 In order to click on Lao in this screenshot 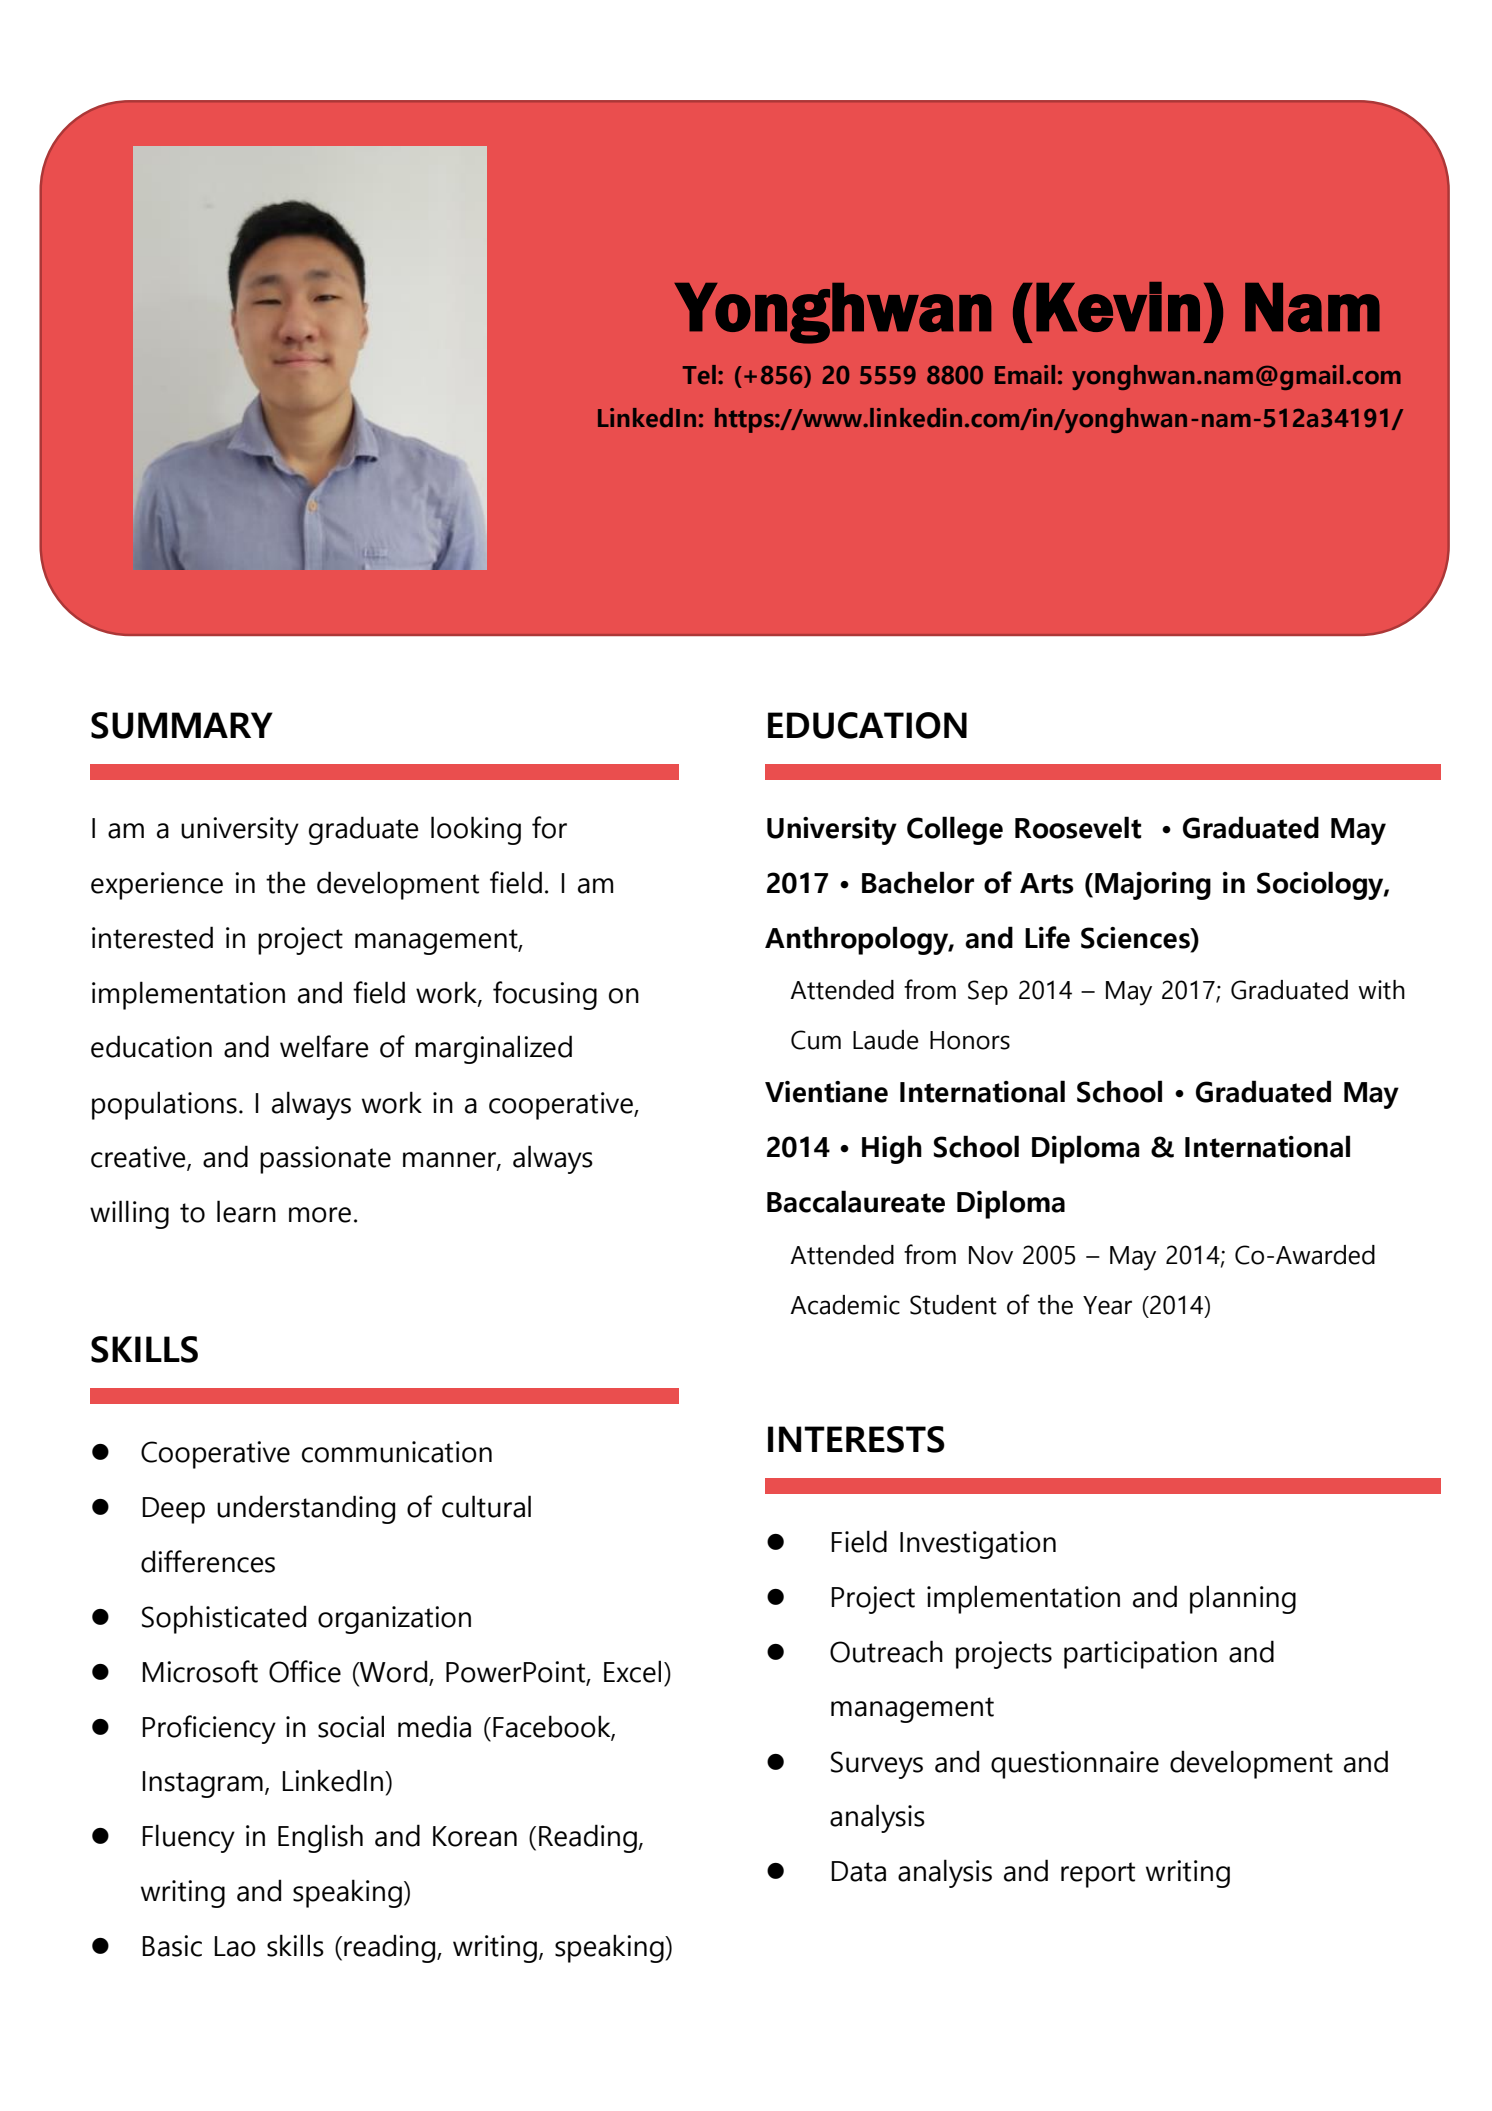, I will do `click(235, 1946)`.
